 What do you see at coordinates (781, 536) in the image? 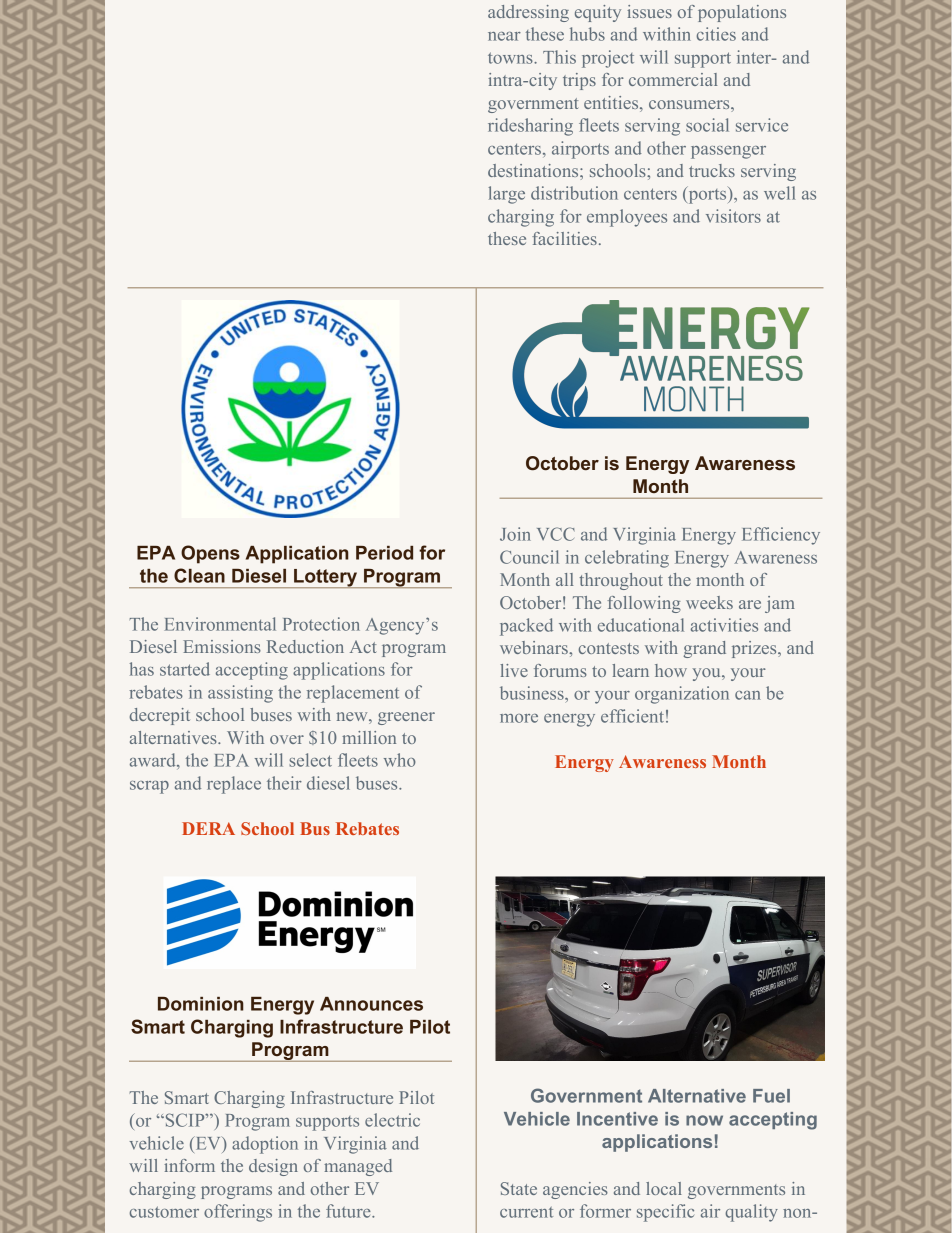
I see `Efficiency` at bounding box center [781, 536].
